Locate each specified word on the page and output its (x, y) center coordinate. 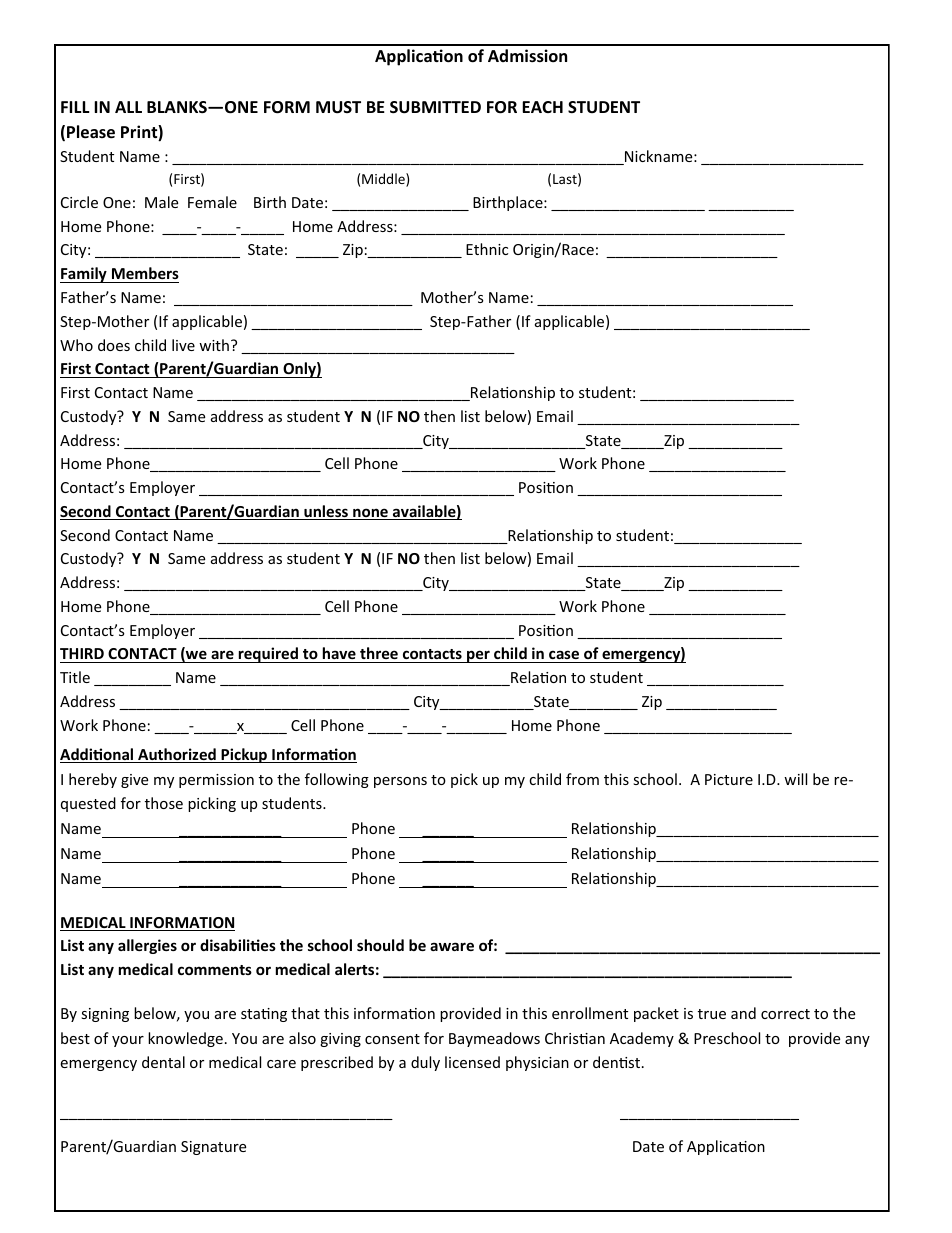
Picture (729, 779)
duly (425, 1063)
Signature (213, 1148)
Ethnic (487, 249)
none (370, 514)
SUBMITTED (435, 107)
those (164, 803)
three (379, 655)
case (564, 656)
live (183, 345)
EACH (542, 107)
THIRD (82, 653)
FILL (75, 107)
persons (400, 782)
